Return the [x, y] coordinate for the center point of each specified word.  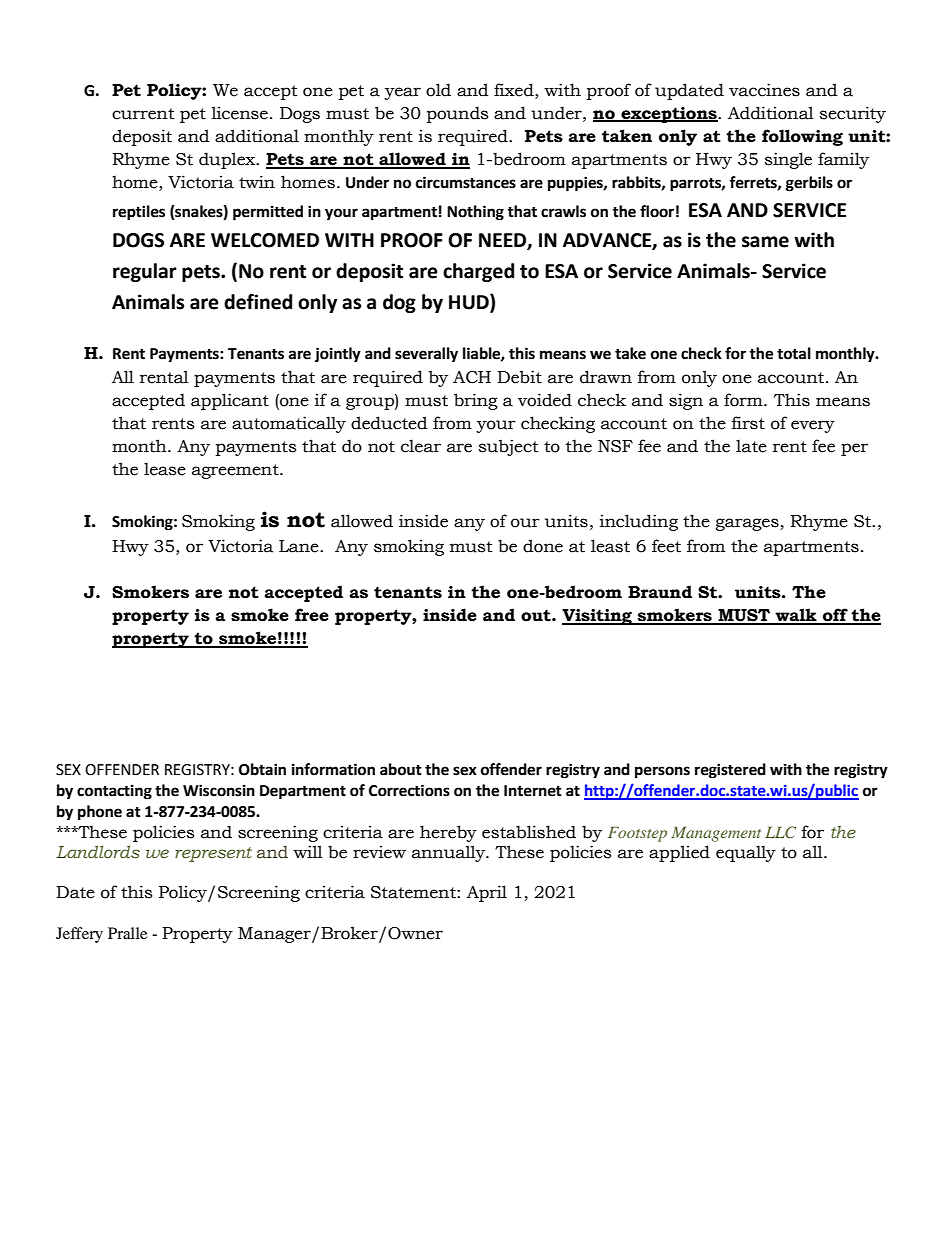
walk [796, 616]
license [239, 113]
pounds [457, 114]
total [794, 353]
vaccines [764, 90]
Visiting [598, 617]
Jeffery [79, 935]
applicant [230, 401]
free [312, 615]
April [487, 893]
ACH [472, 377]
